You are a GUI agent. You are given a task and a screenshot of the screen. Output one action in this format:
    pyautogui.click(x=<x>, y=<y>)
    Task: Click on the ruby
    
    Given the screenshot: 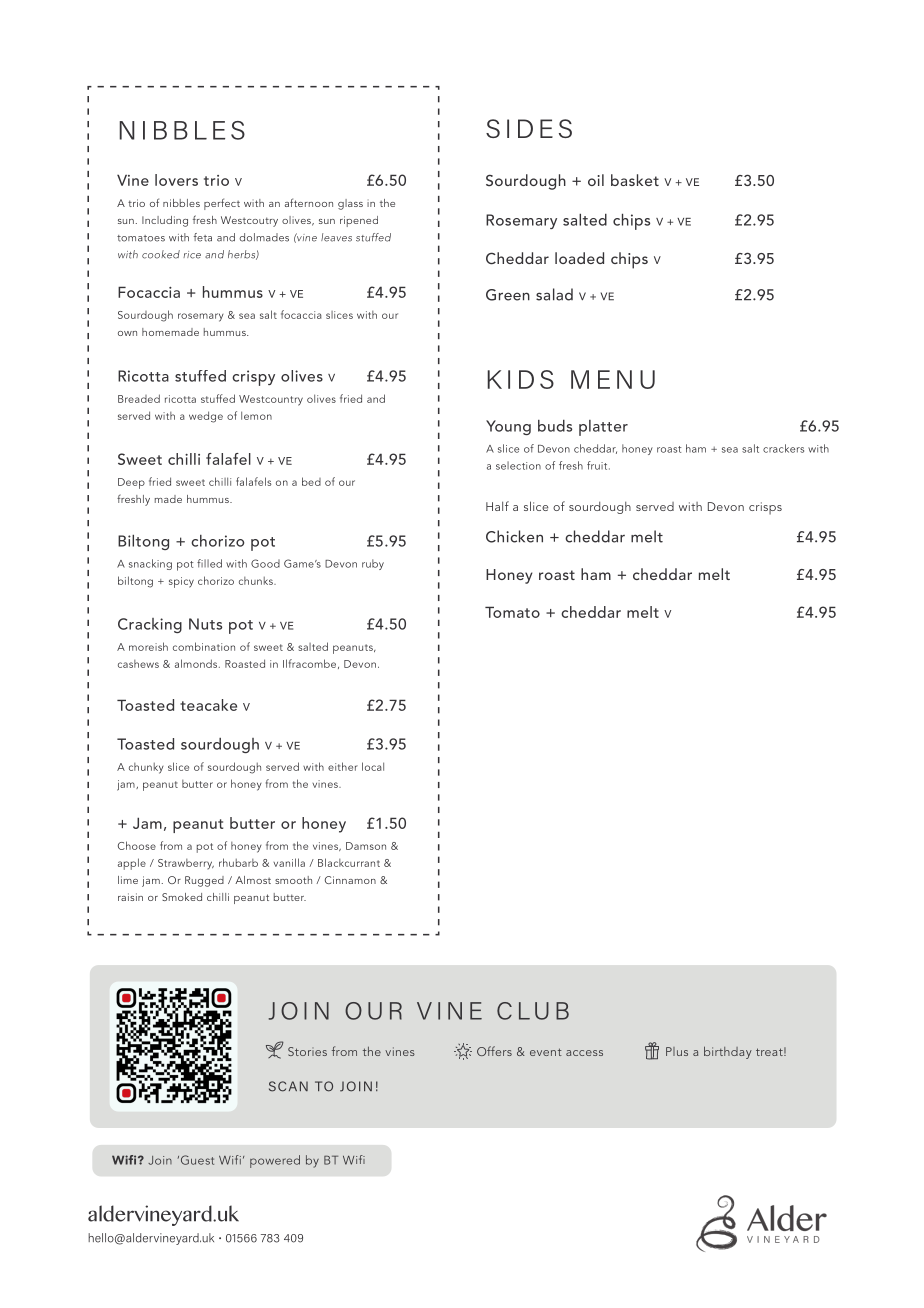 What is the action you would take?
    pyautogui.click(x=373, y=564)
